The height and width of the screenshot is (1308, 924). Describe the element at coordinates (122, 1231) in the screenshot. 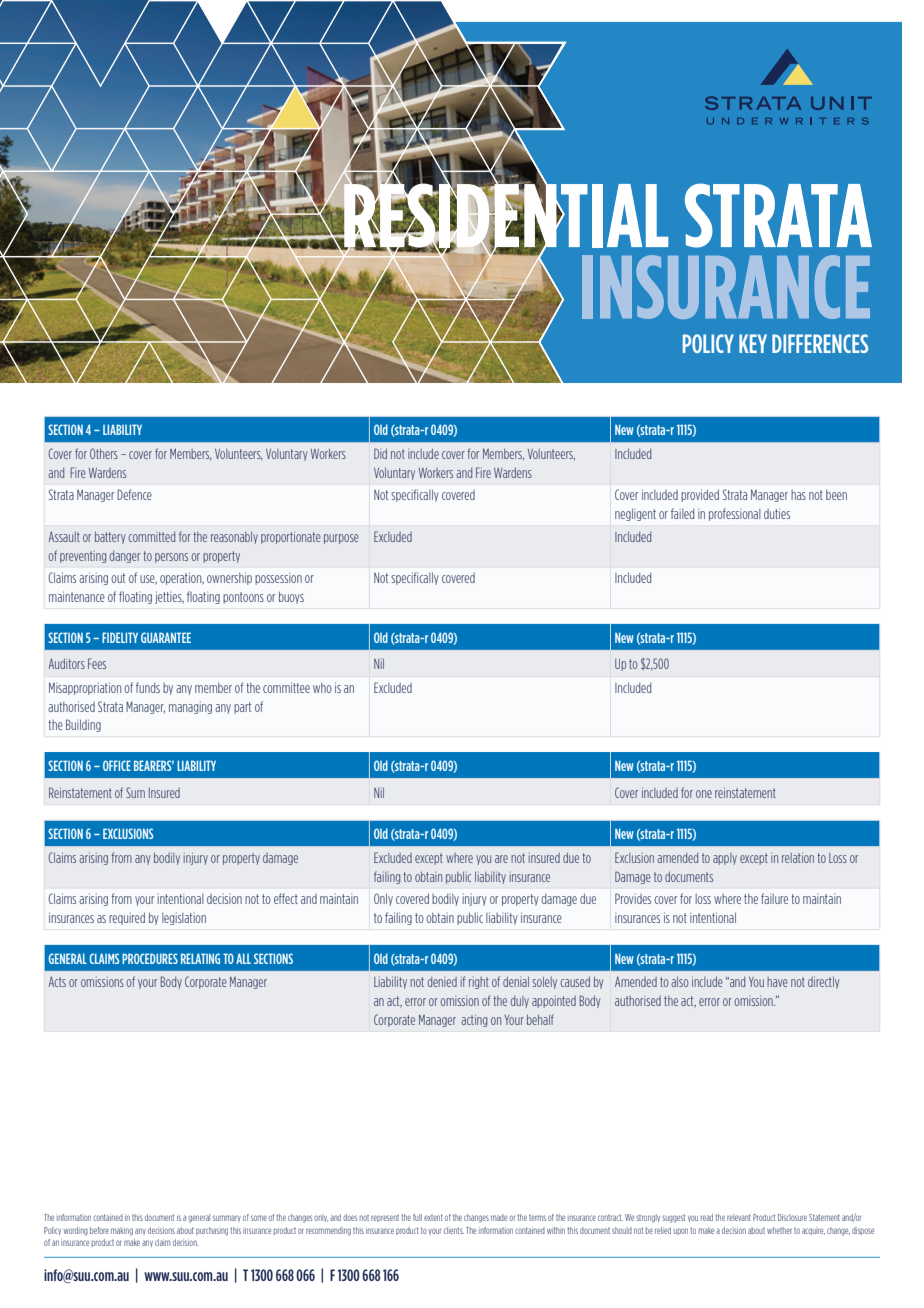

I see `making` at that location.
